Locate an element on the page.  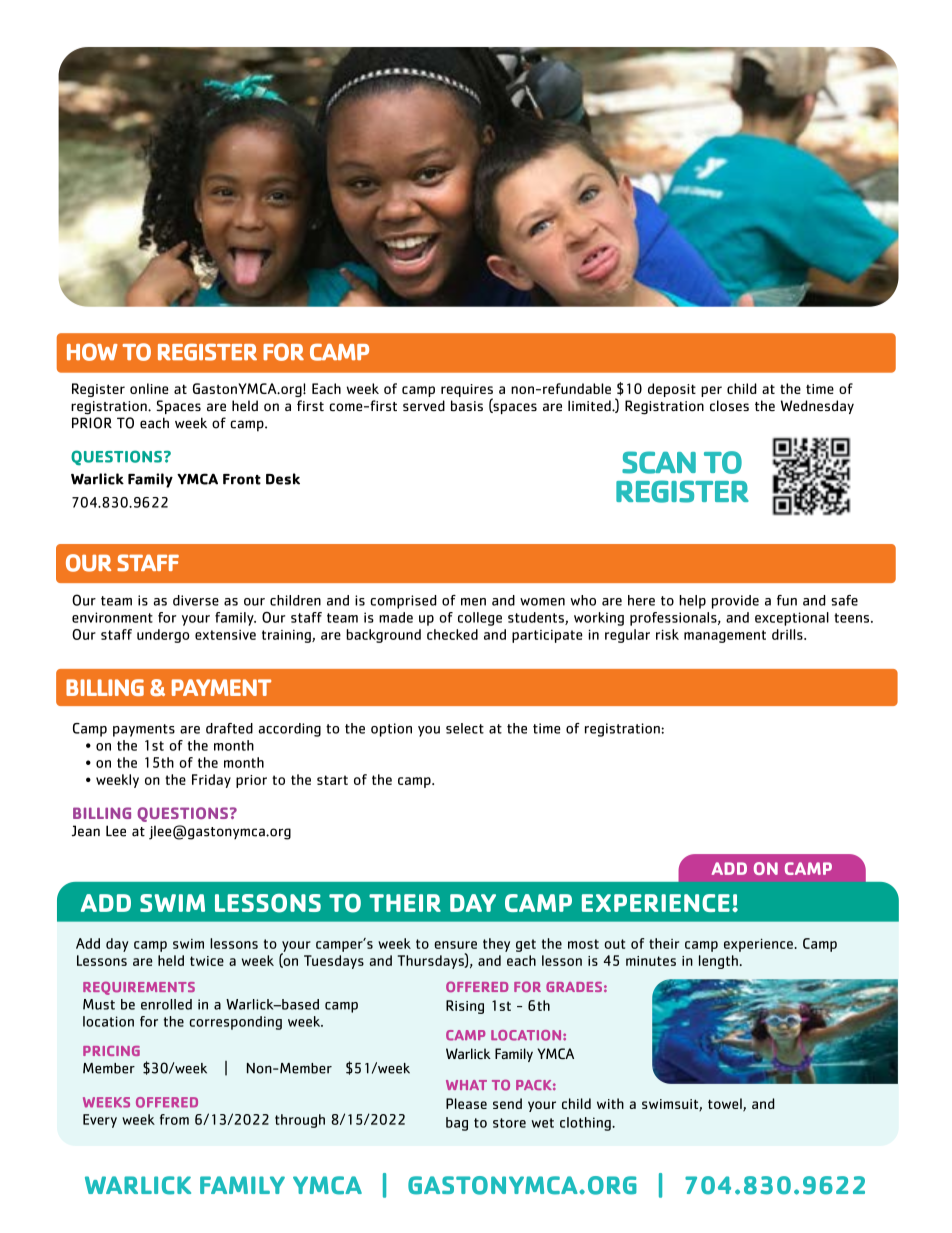
Please is located at coordinates (466, 1103).
